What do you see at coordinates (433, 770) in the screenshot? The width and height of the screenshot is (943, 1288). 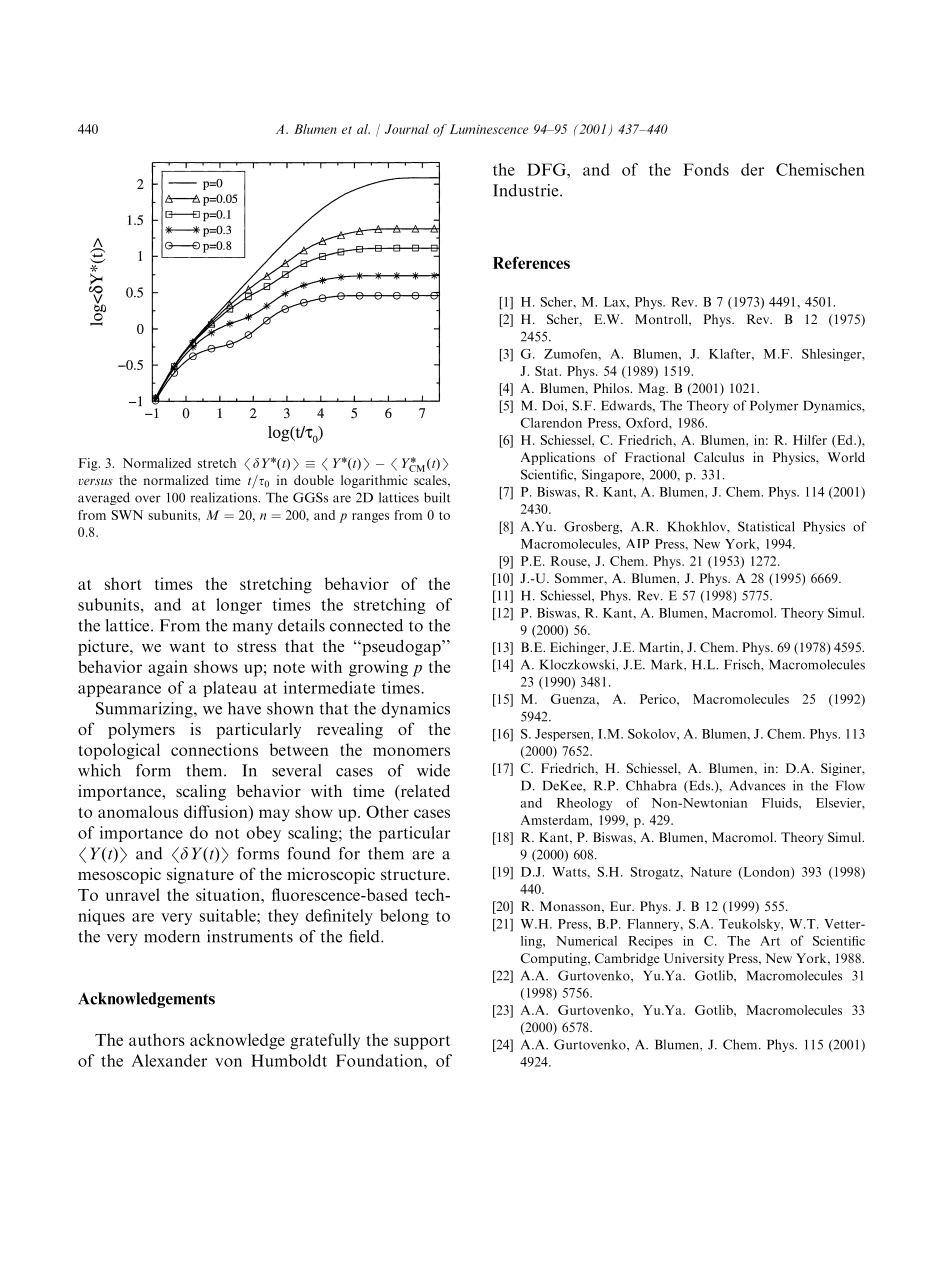 I see `wide` at bounding box center [433, 770].
